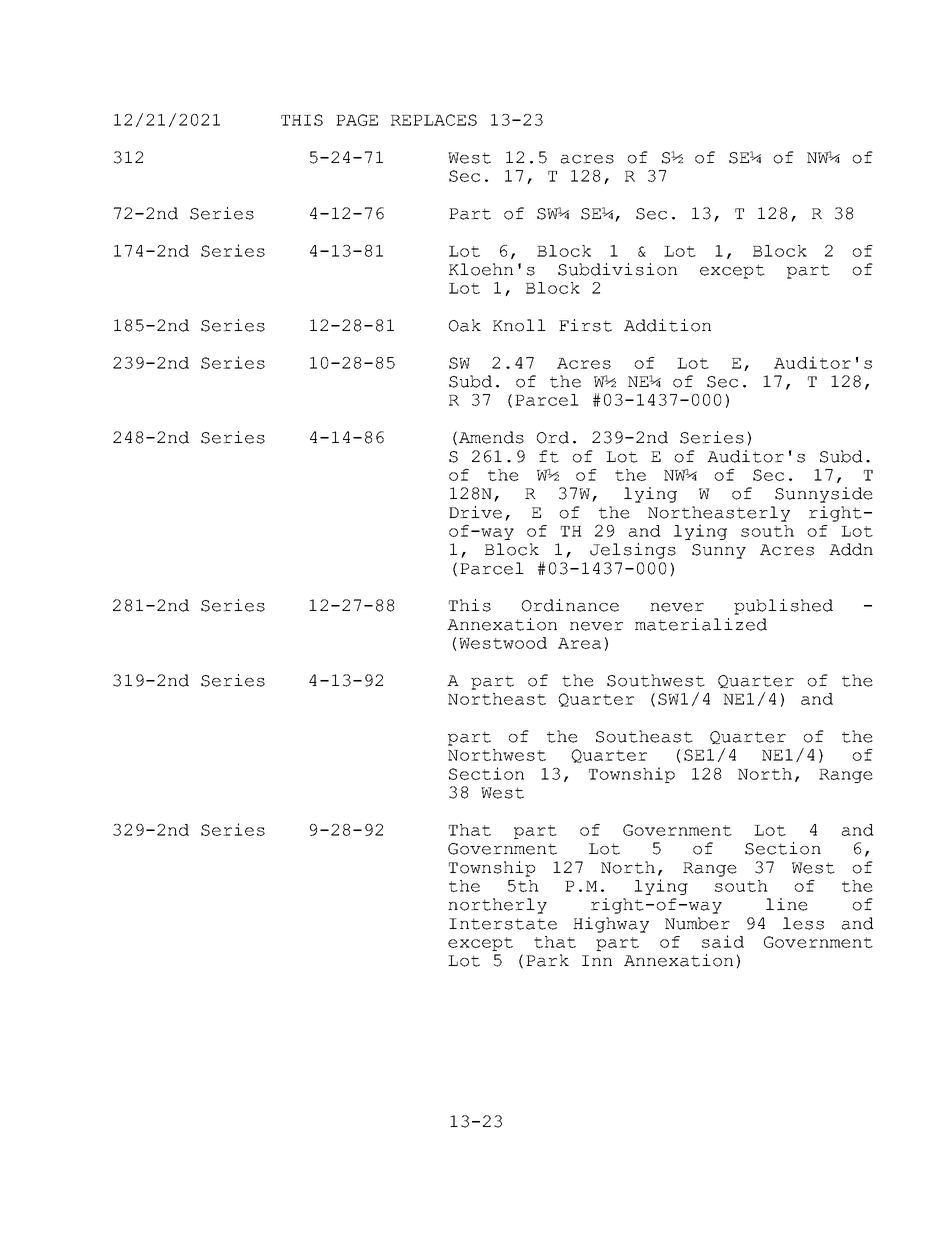  What do you see at coordinates (475, 512) in the screenshot?
I see `Drive` at bounding box center [475, 512].
